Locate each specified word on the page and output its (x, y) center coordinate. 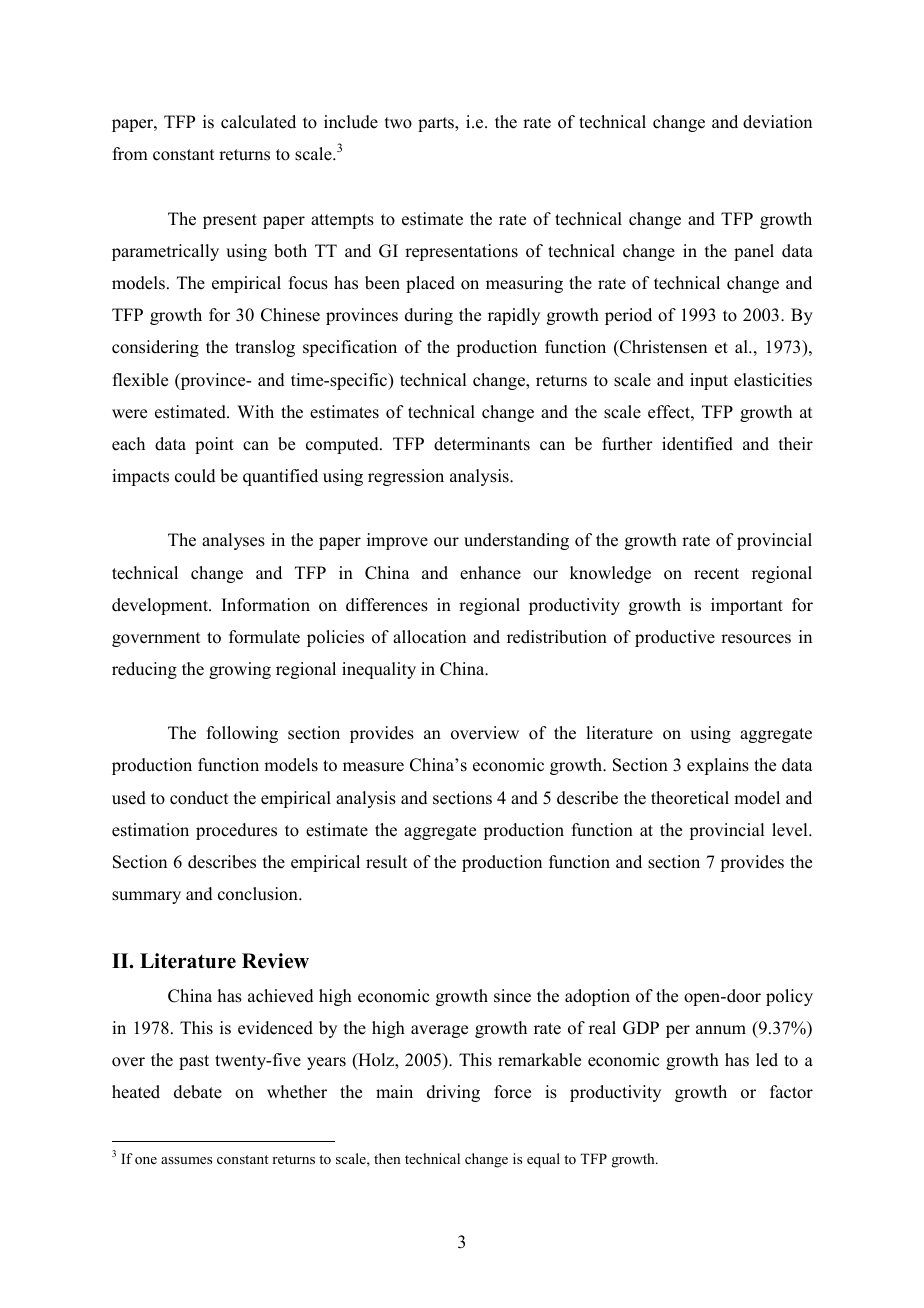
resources (756, 639)
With (255, 411)
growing (240, 670)
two (398, 123)
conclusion (259, 894)
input (709, 381)
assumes (186, 1160)
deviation (777, 122)
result (386, 862)
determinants (482, 444)
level (791, 830)
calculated (258, 122)
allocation (429, 637)
